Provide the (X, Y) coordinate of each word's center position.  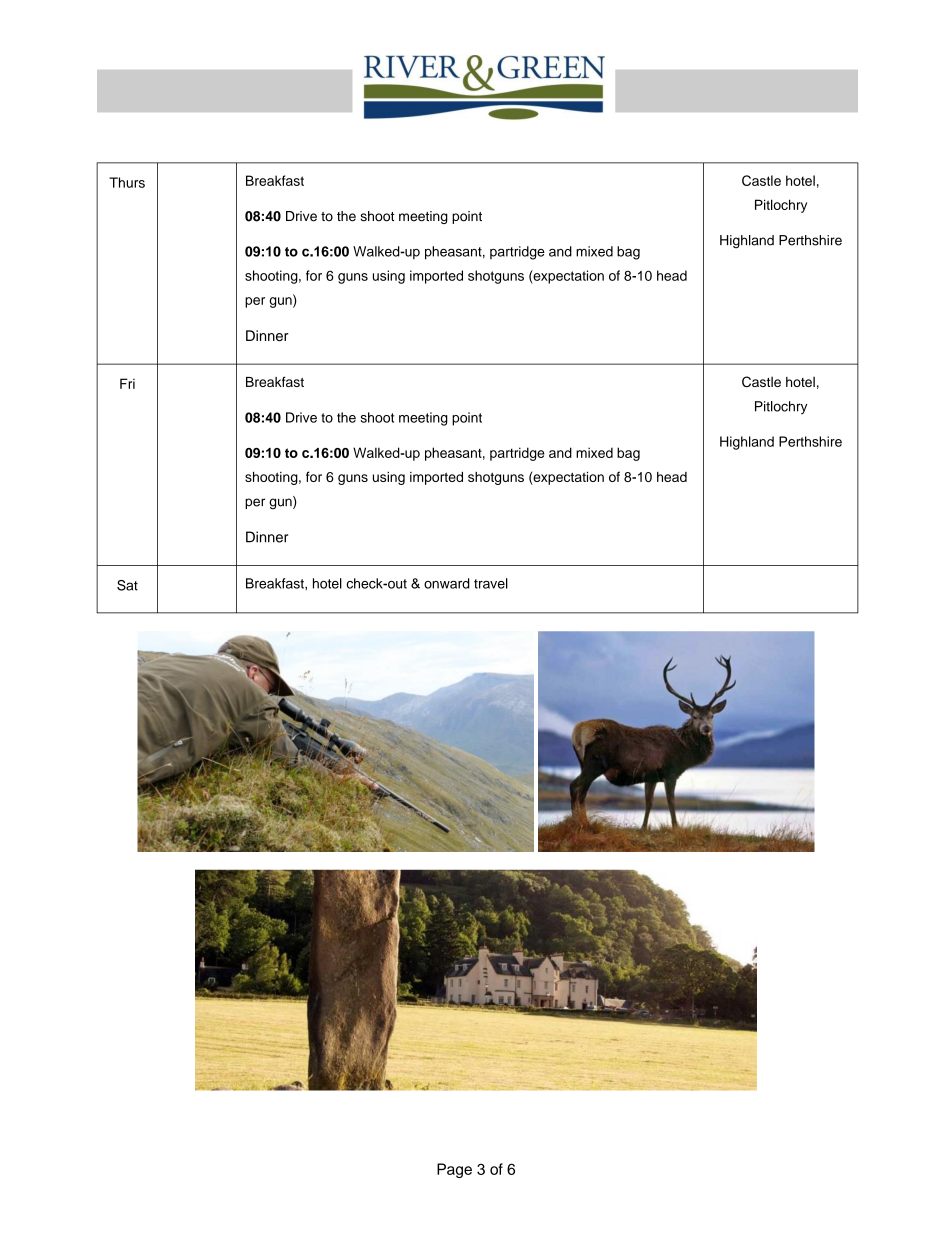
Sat (127, 585)
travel (491, 583)
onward (447, 583)
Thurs (127, 182)
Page (454, 1170)
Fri (127, 383)
